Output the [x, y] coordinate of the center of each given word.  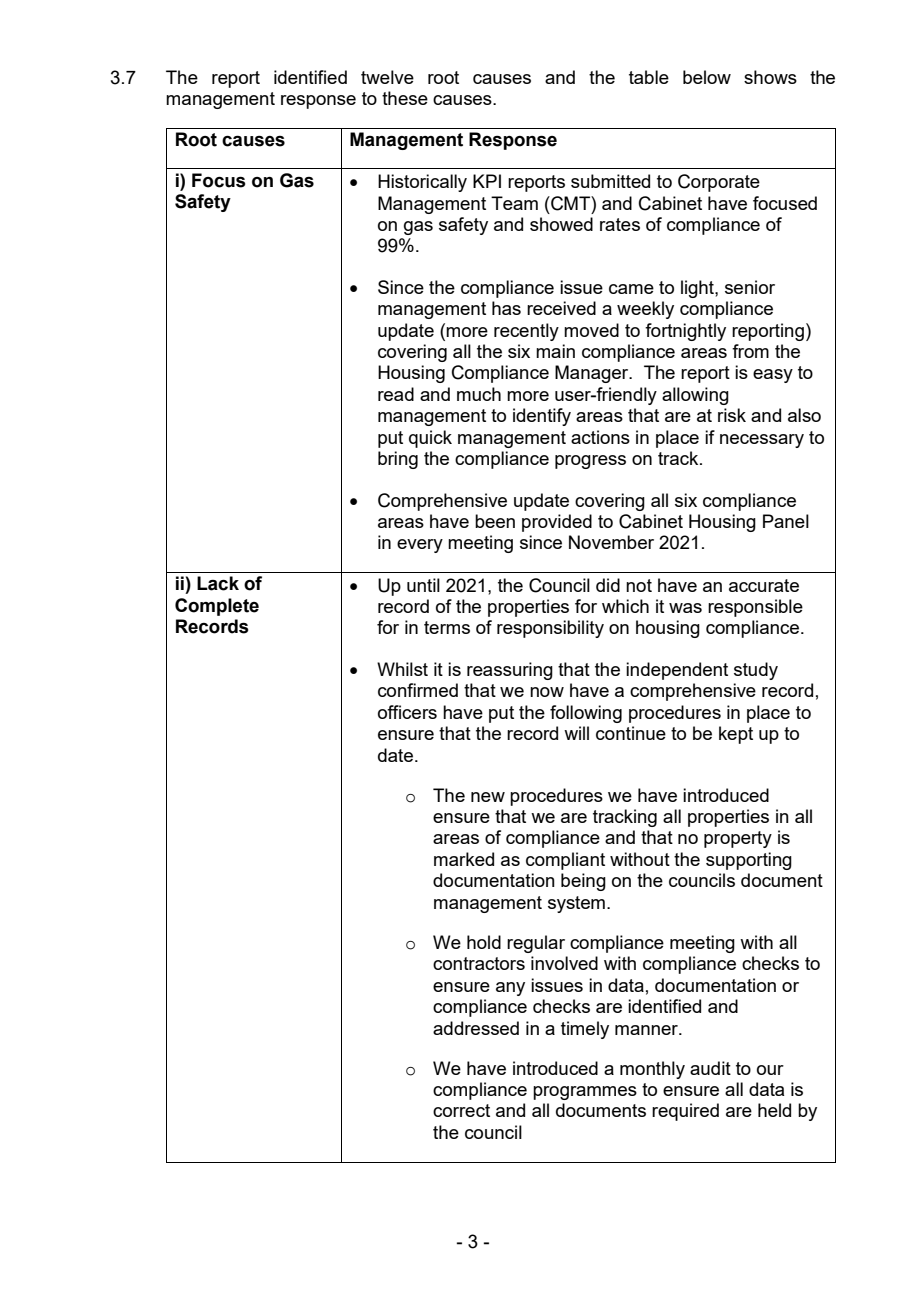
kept [736, 735]
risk [732, 415]
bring [398, 460]
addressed [476, 1028]
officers [407, 712]
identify [542, 417]
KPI [487, 181]
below [707, 77]
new [488, 797]
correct [461, 1110]
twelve [387, 77]
